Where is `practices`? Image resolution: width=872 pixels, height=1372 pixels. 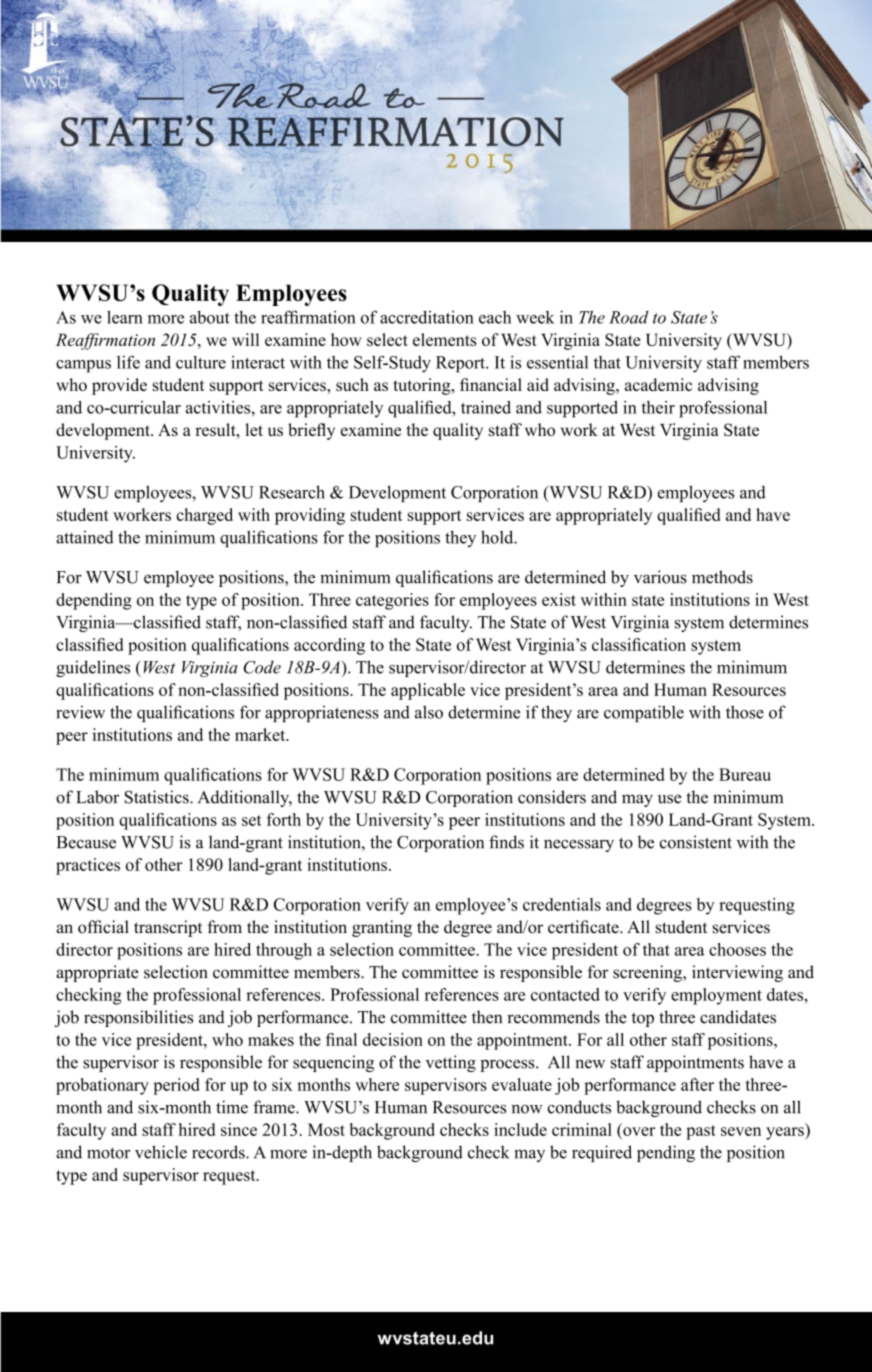
practices is located at coordinates (88, 866).
